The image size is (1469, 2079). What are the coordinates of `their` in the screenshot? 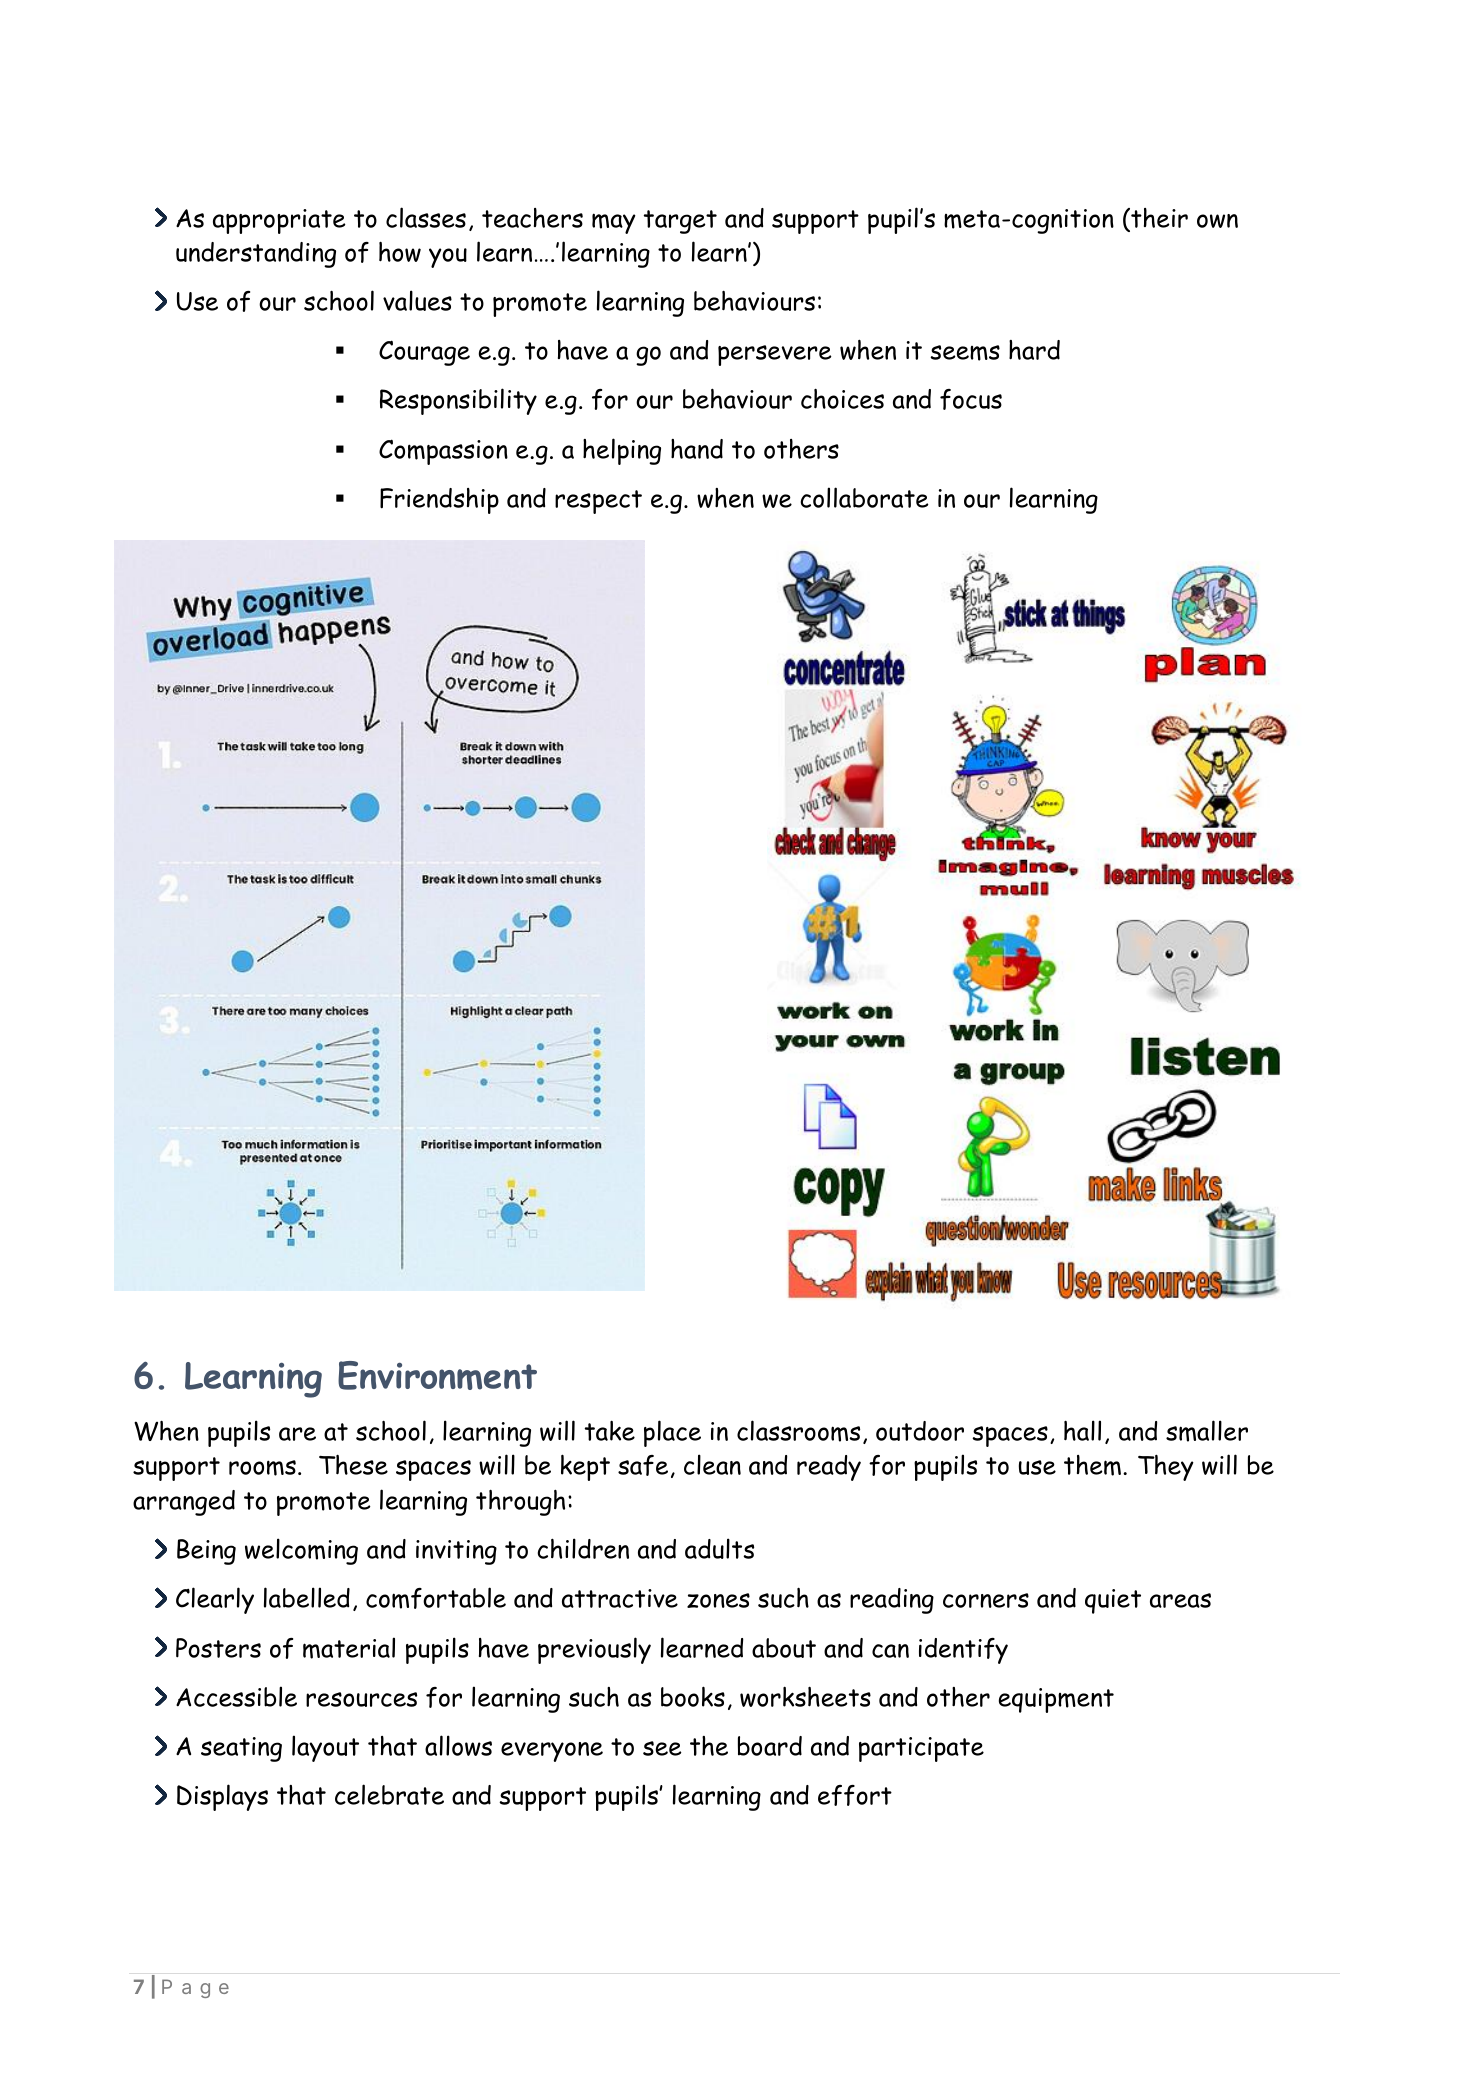 It's located at (1158, 218).
